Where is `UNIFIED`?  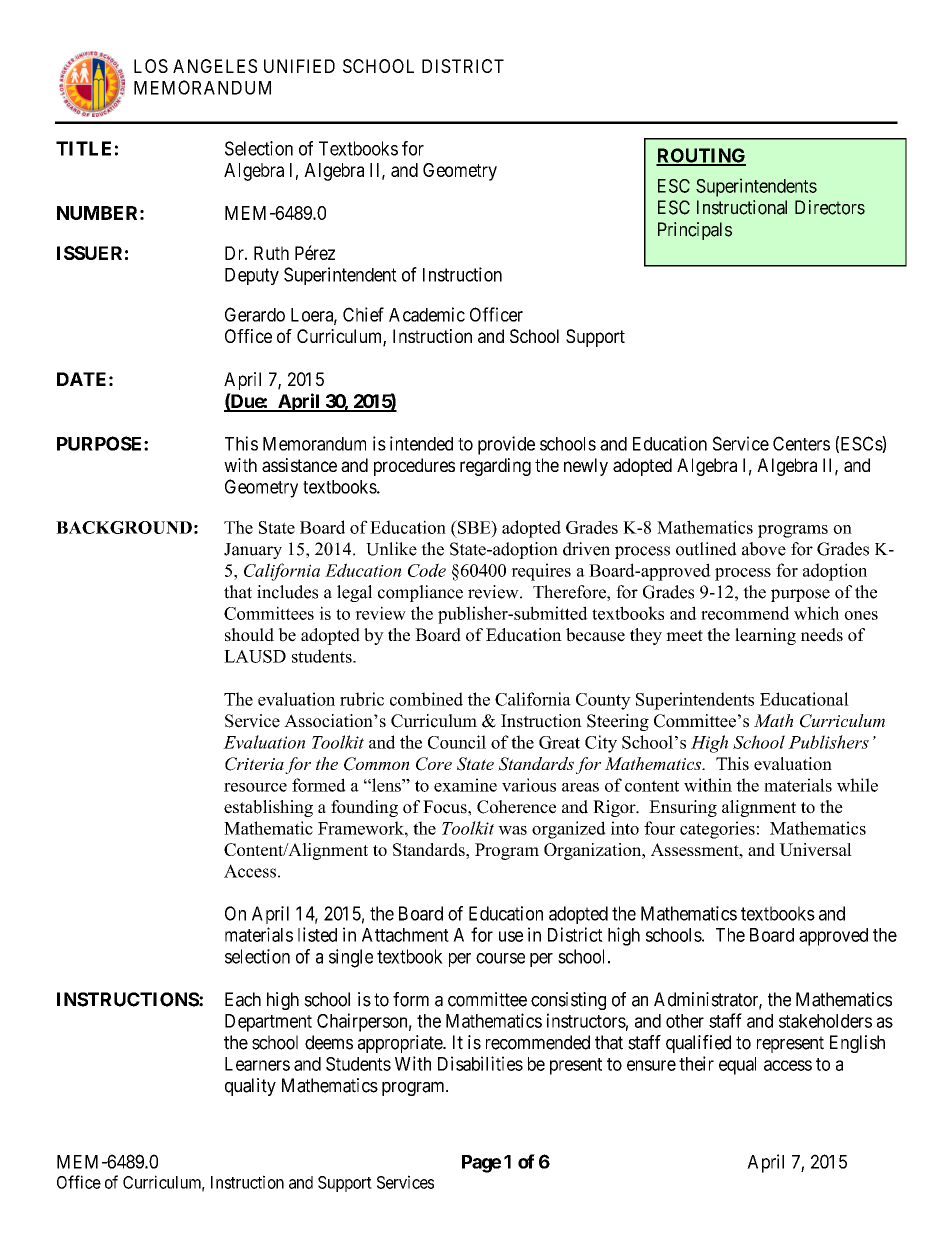 UNIFIED is located at coordinates (299, 66).
